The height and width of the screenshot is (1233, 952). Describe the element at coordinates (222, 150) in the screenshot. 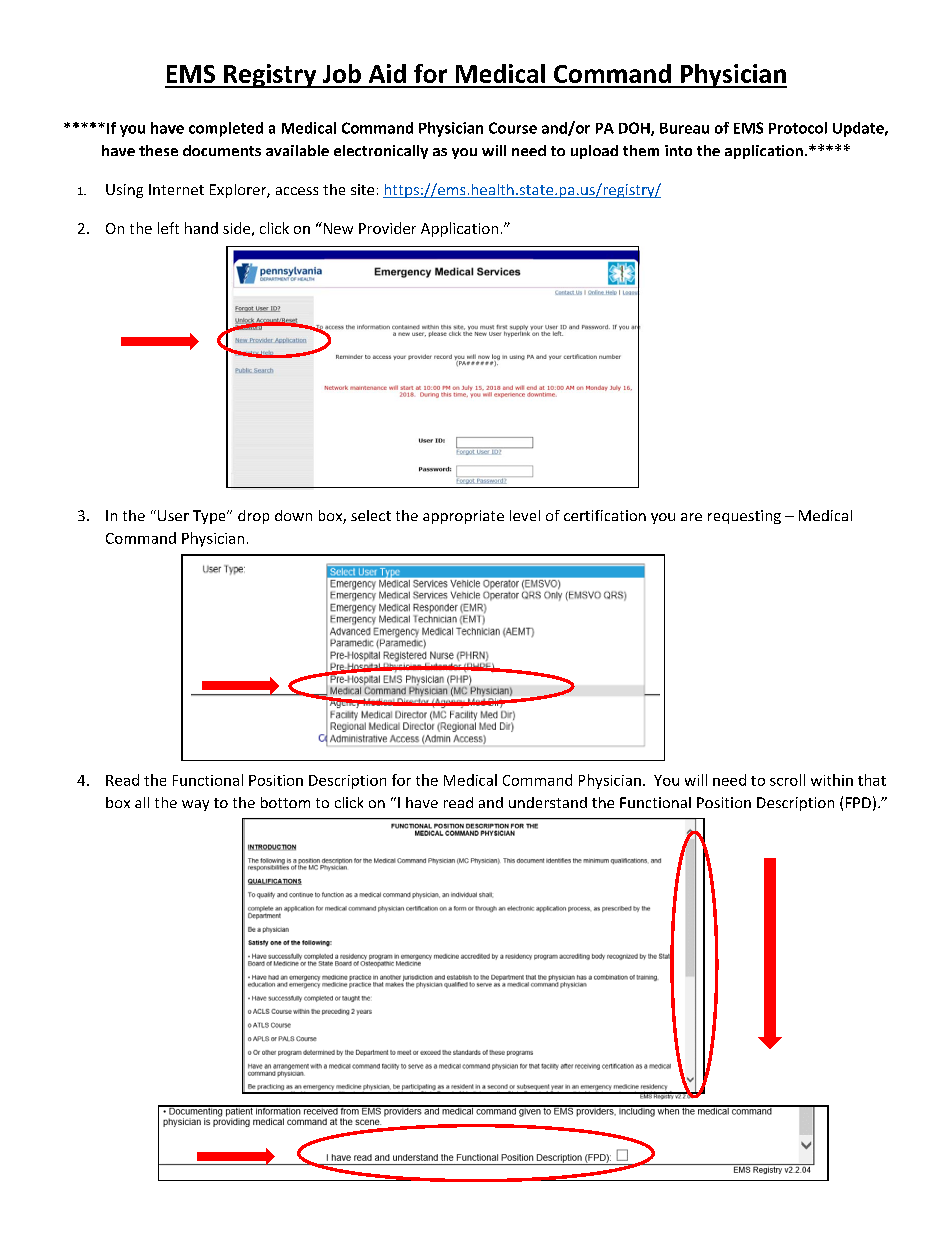

I see `documents` at that location.
